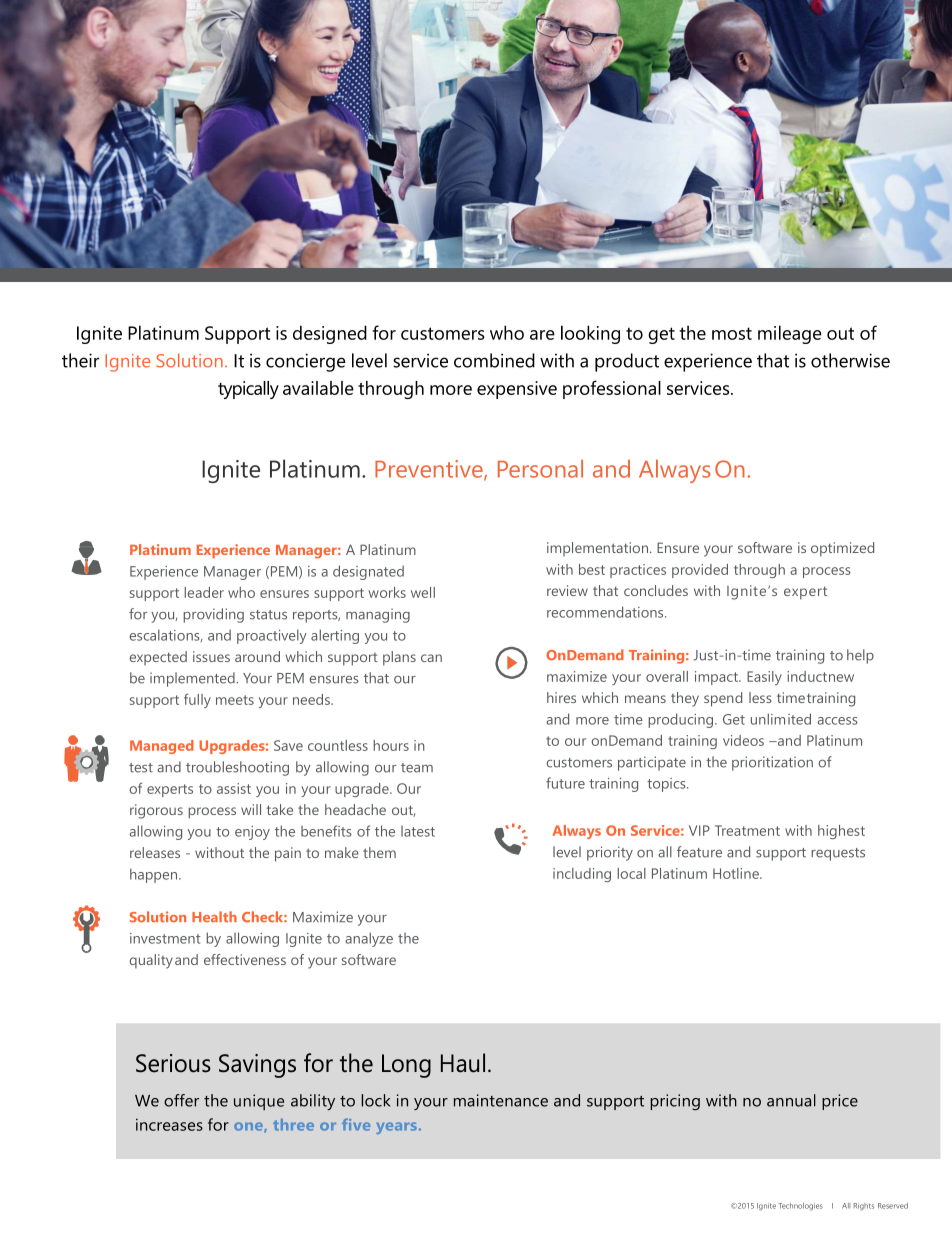 This page has width=952, height=1233. Describe the element at coordinates (800, 1207) in the page. I see `Technologies` at that location.
